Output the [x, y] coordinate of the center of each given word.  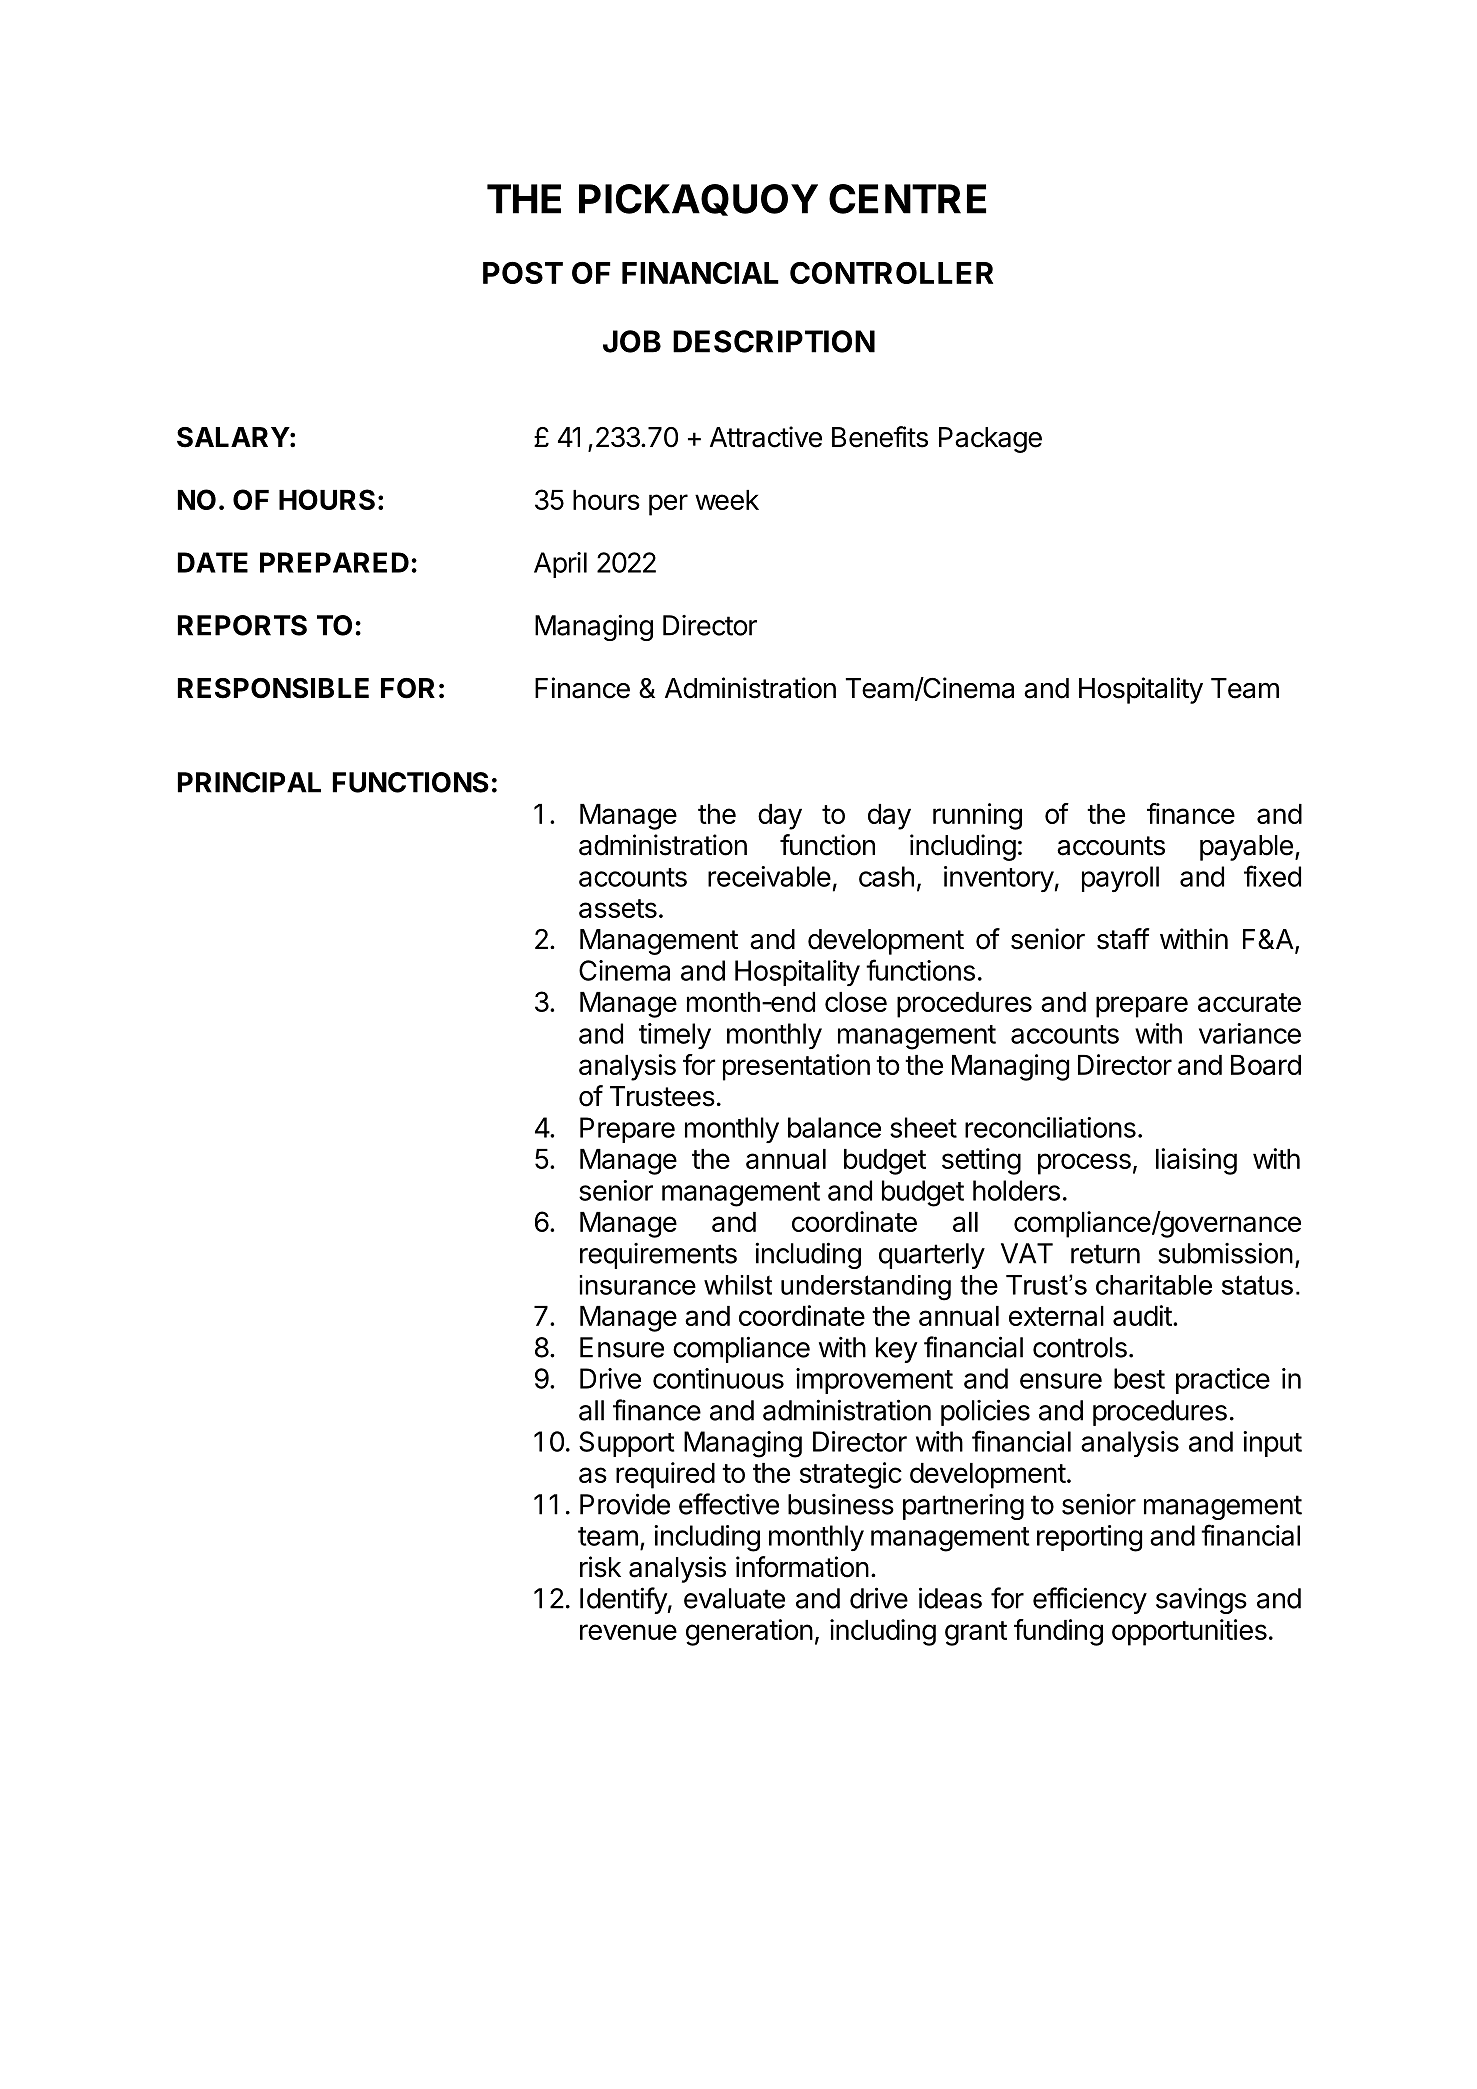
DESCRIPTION [774, 341]
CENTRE [907, 199]
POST [523, 273]
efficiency [1090, 1600]
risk [600, 1567]
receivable [769, 876]
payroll [1120, 879]
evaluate [734, 1598]
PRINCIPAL [249, 782]
